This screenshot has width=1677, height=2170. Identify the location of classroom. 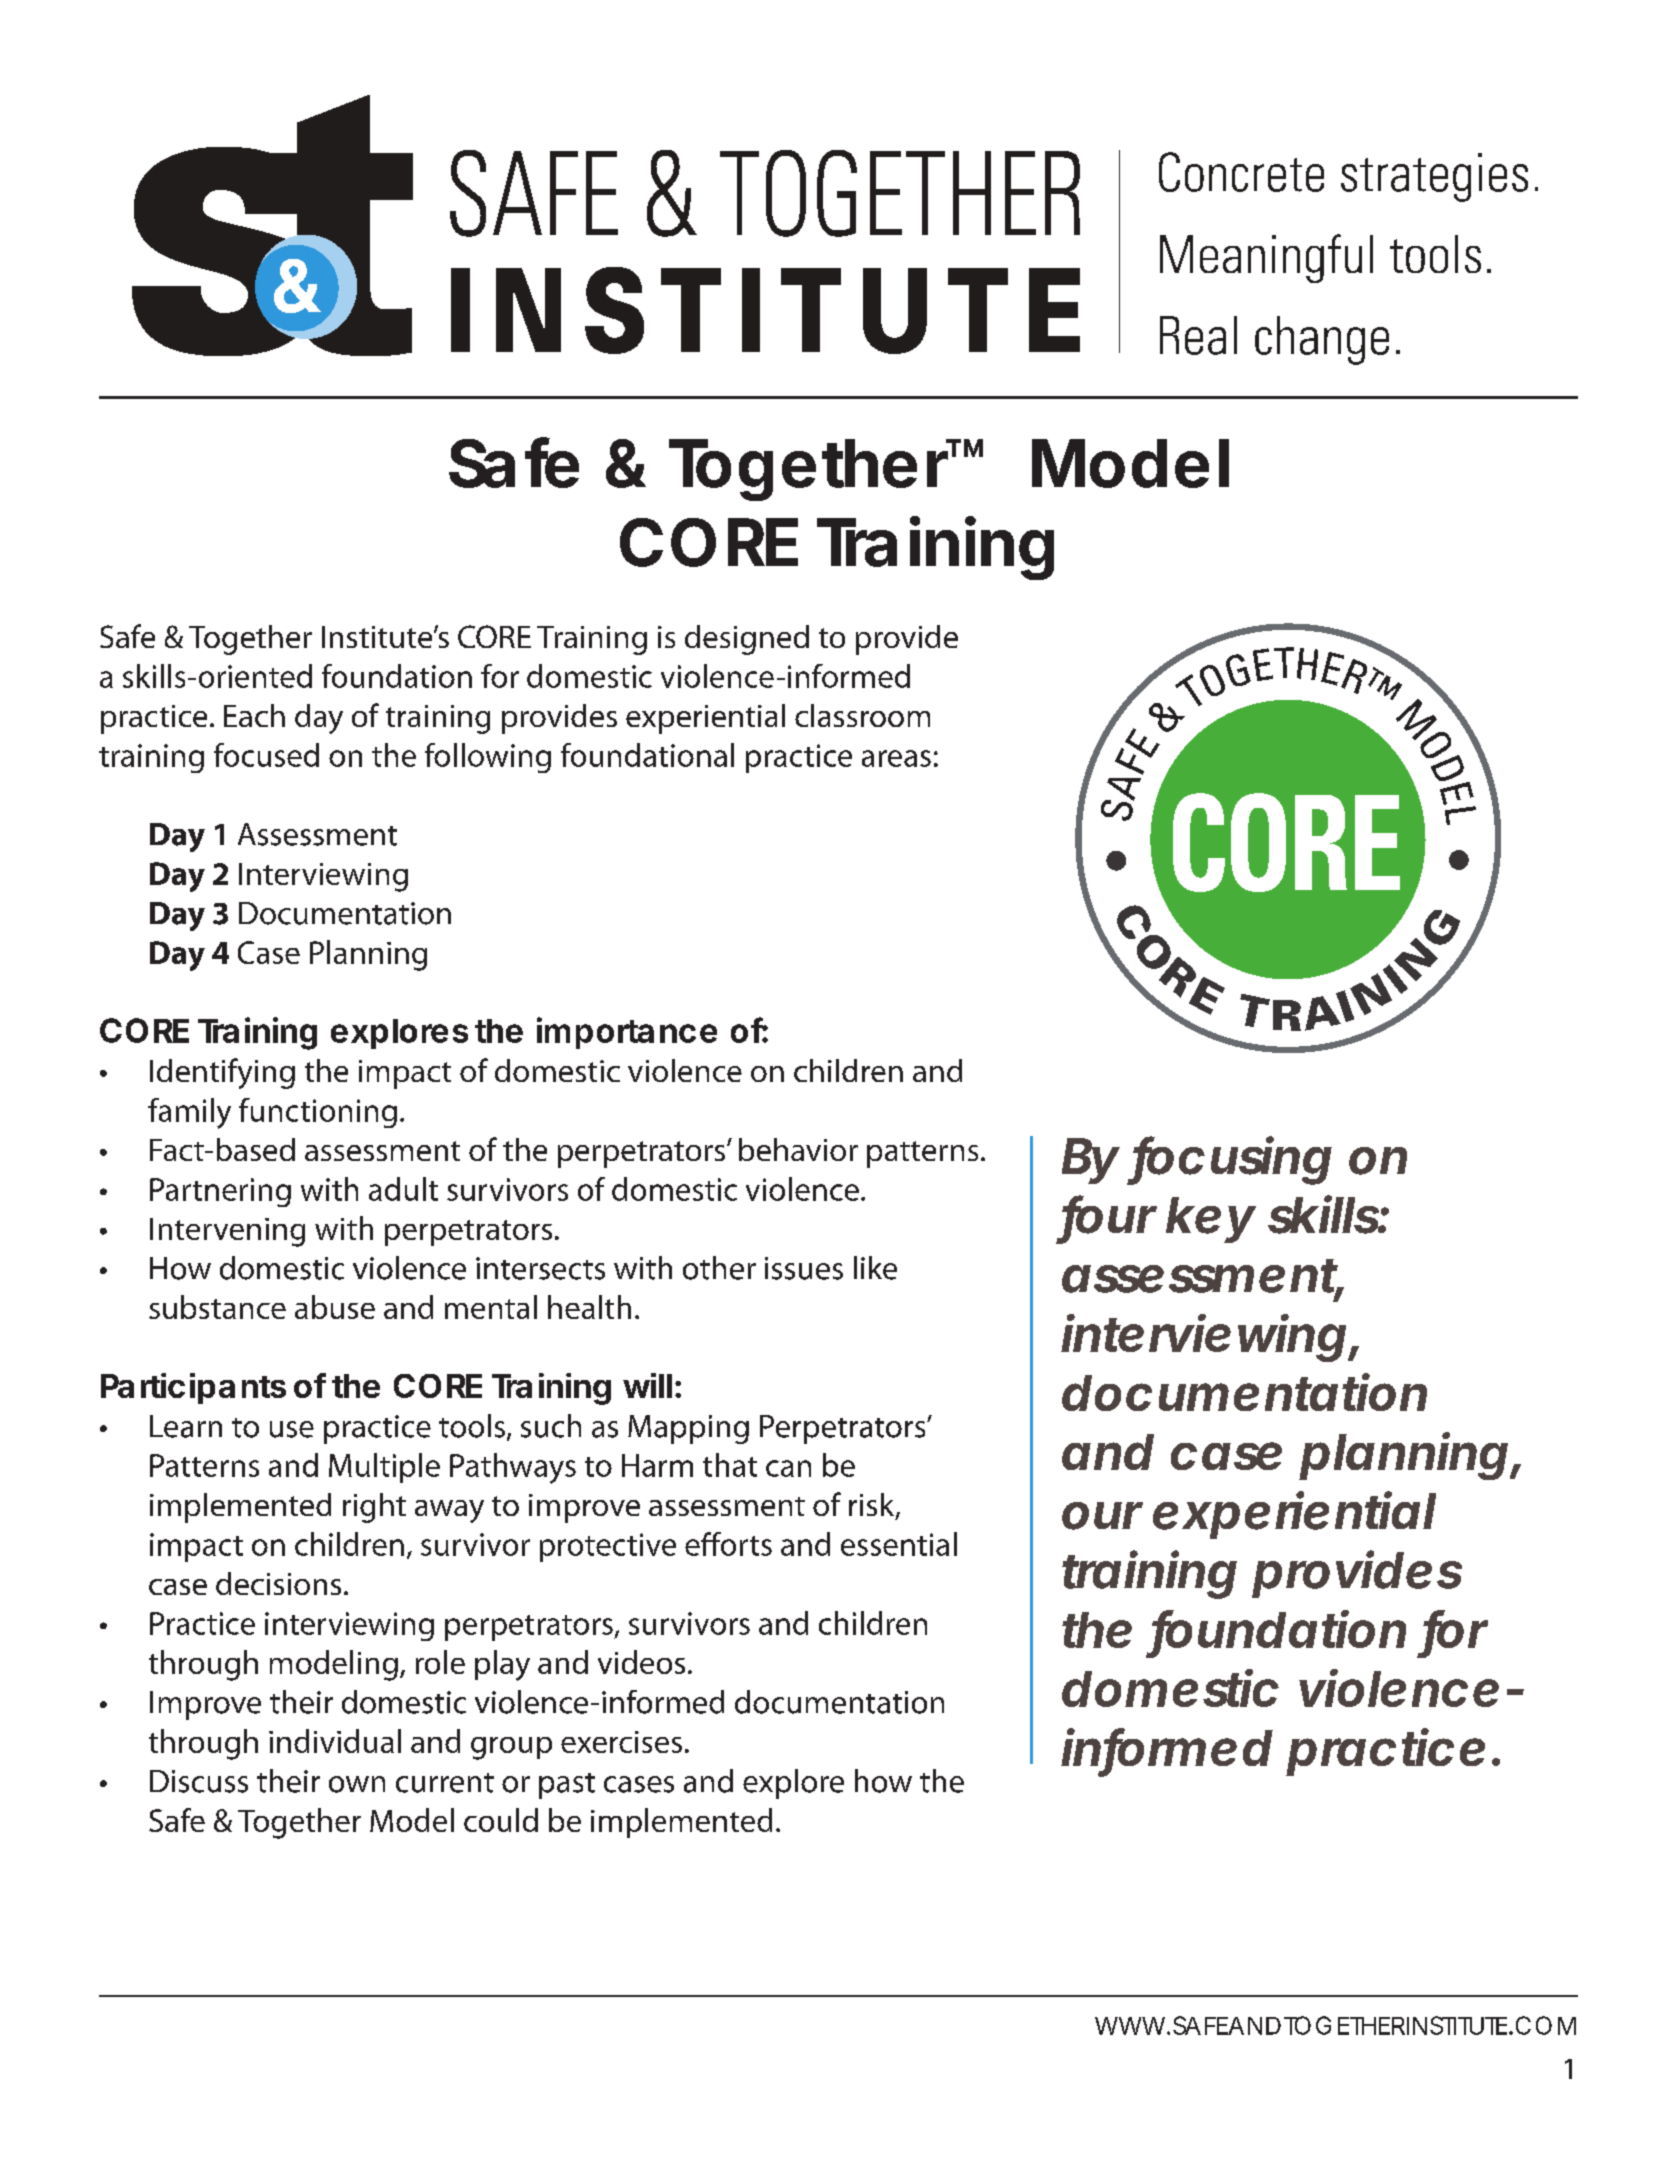
(862, 715).
